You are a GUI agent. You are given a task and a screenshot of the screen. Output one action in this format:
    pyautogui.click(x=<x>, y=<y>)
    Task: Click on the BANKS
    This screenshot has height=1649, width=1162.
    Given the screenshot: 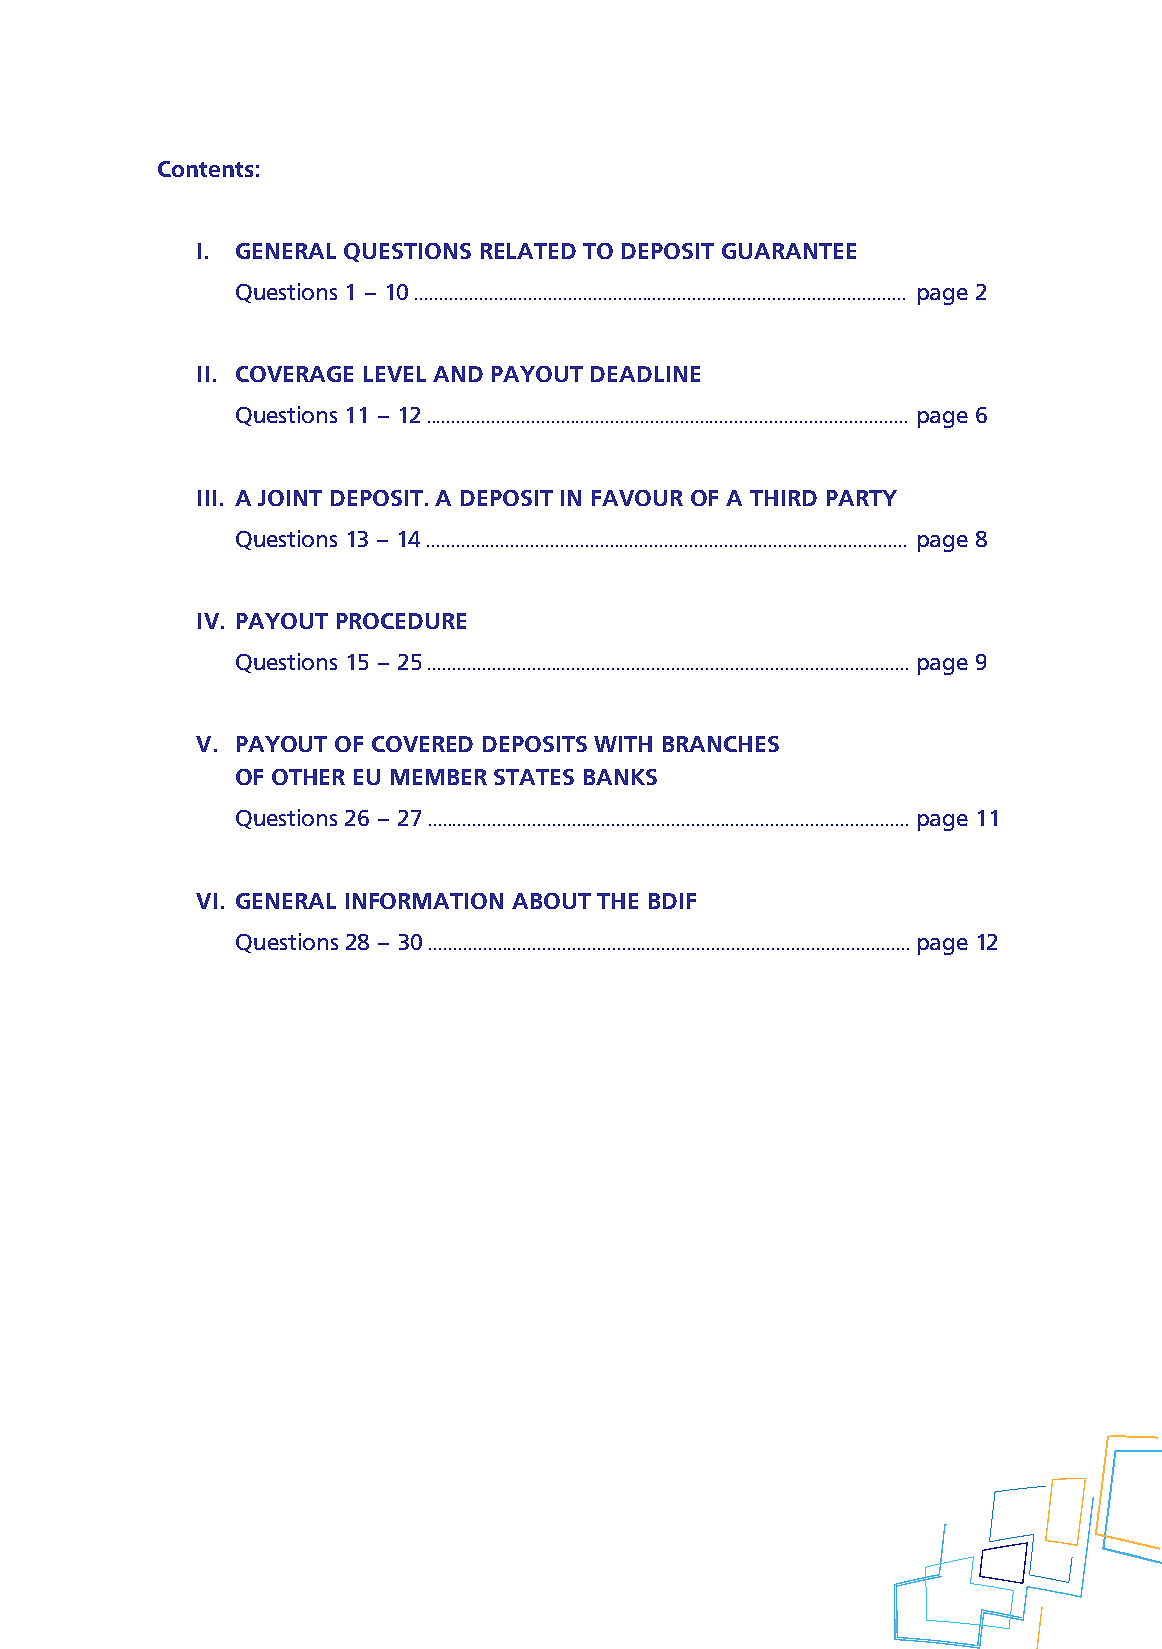 What is the action you would take?
    pyautogui.click(x=620, y=777)
